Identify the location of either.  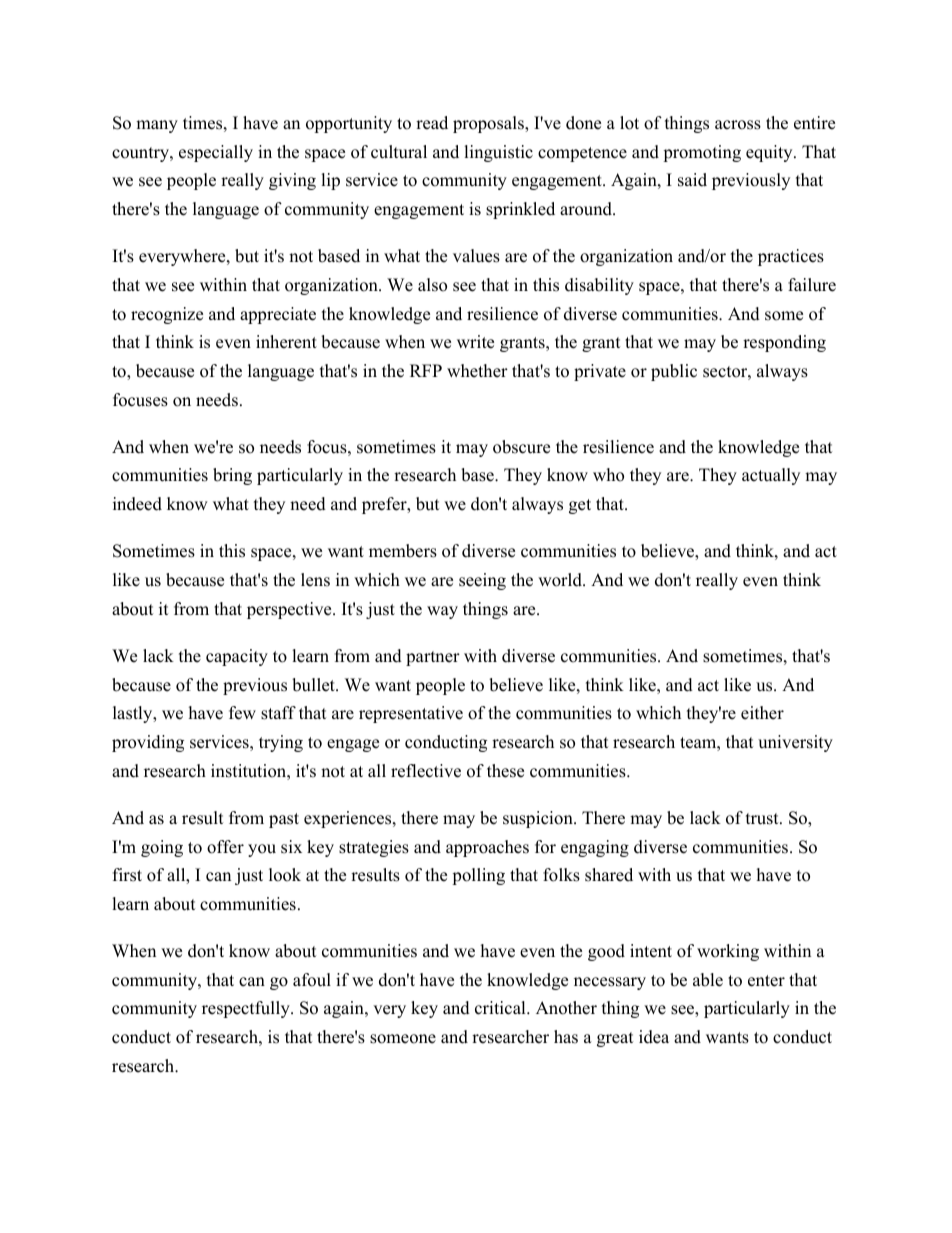
(762, 713).
